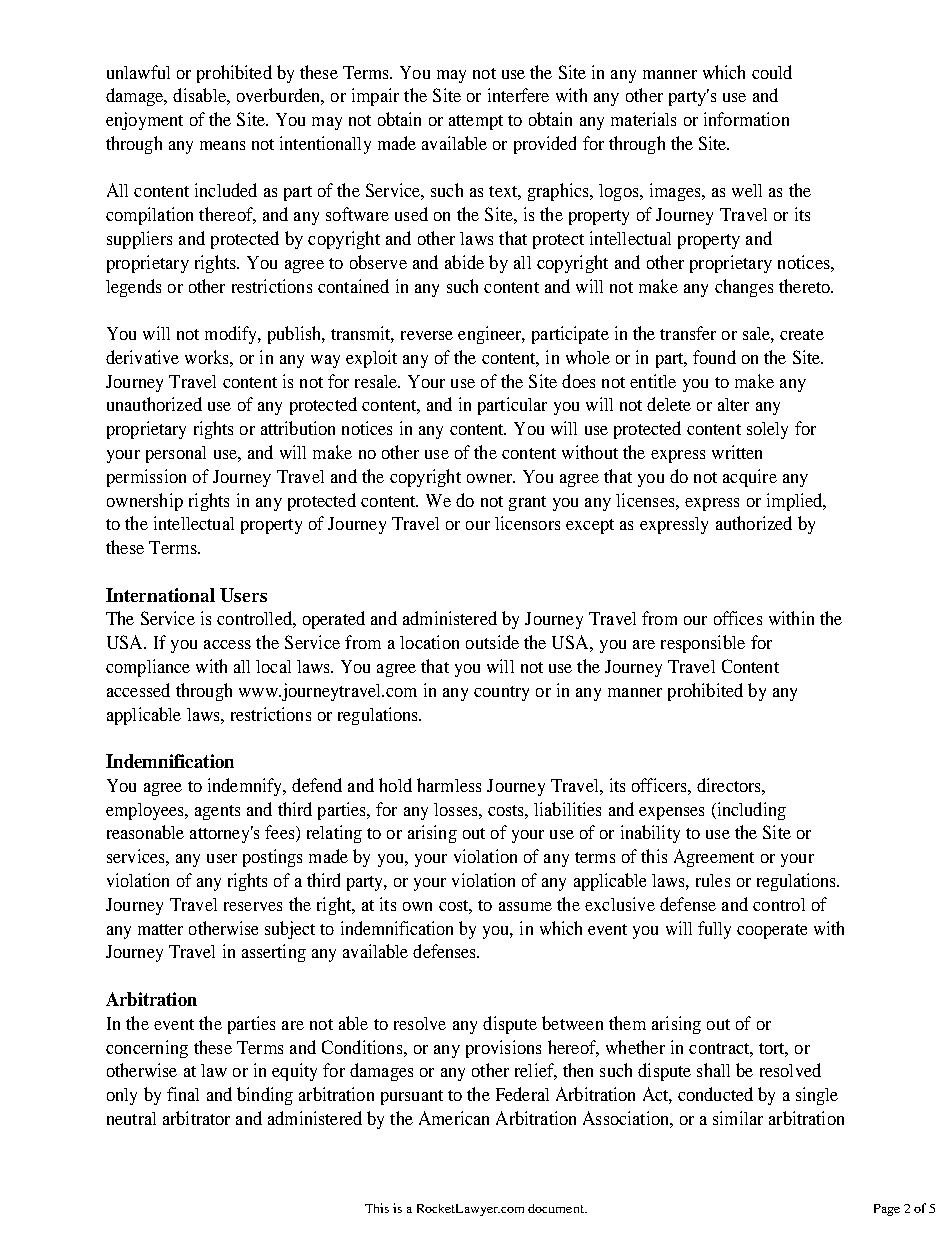  What do you see at coordinates (518, 95) in the document?
I see `interfere` at bounding box center [518, 95].
